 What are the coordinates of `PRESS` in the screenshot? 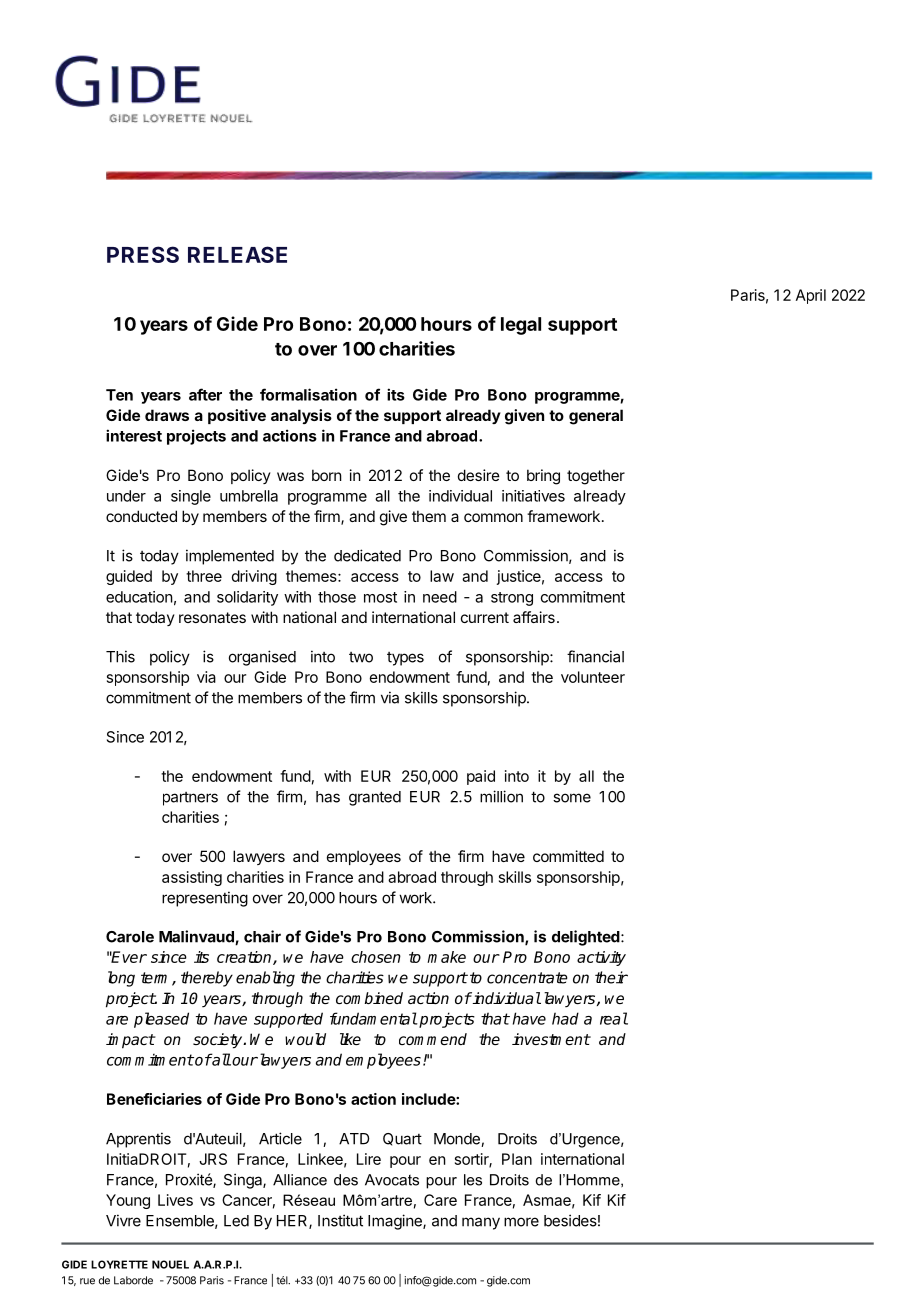 It's located at (143, 254).
